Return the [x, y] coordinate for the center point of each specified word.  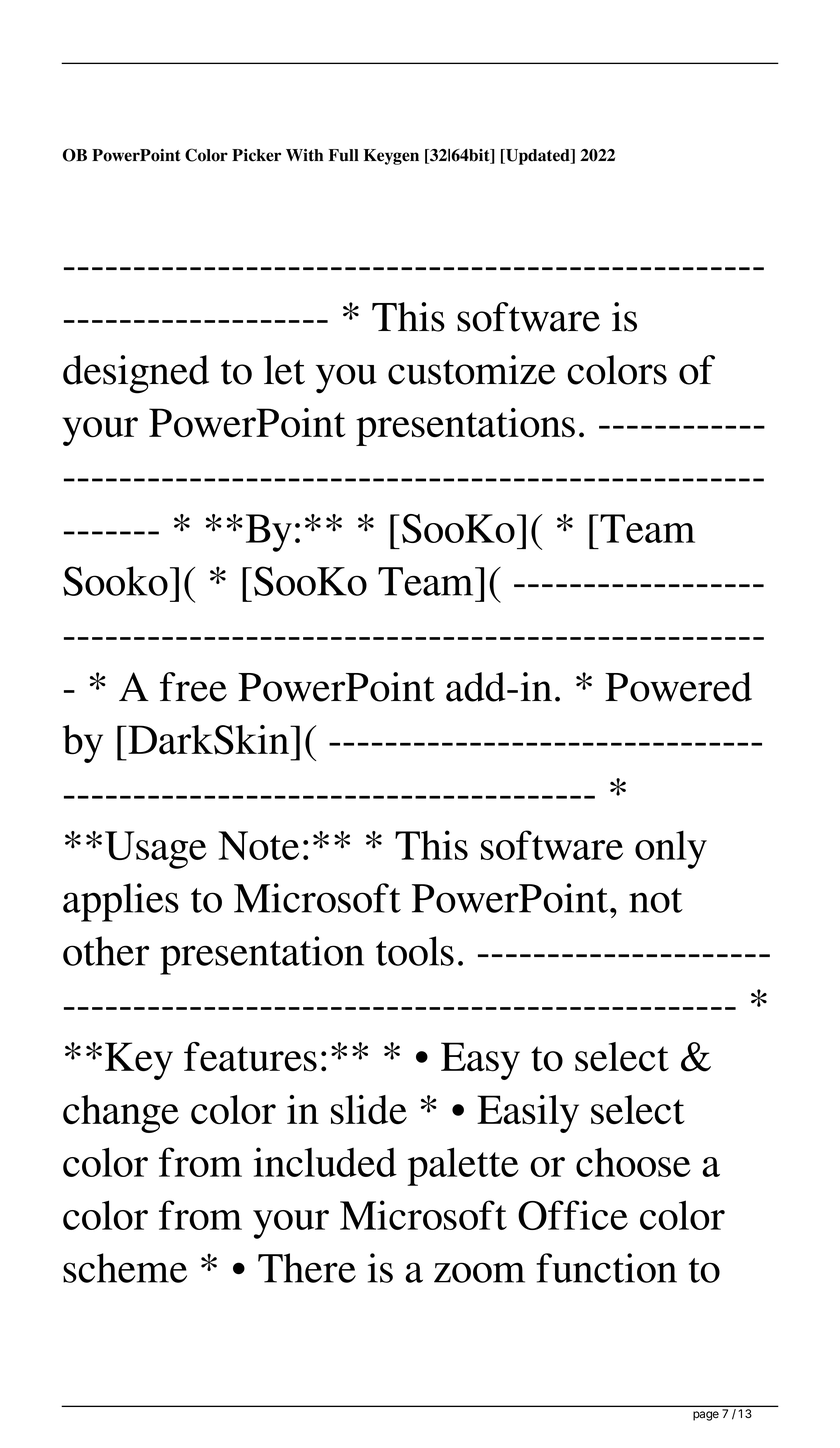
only [671, 849]
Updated [538, 157]
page [706, 1416]
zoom [479, 1272]
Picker [256, 155]
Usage [156, 850]
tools [415, 951]
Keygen [391, 157]
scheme [125, 1268]
